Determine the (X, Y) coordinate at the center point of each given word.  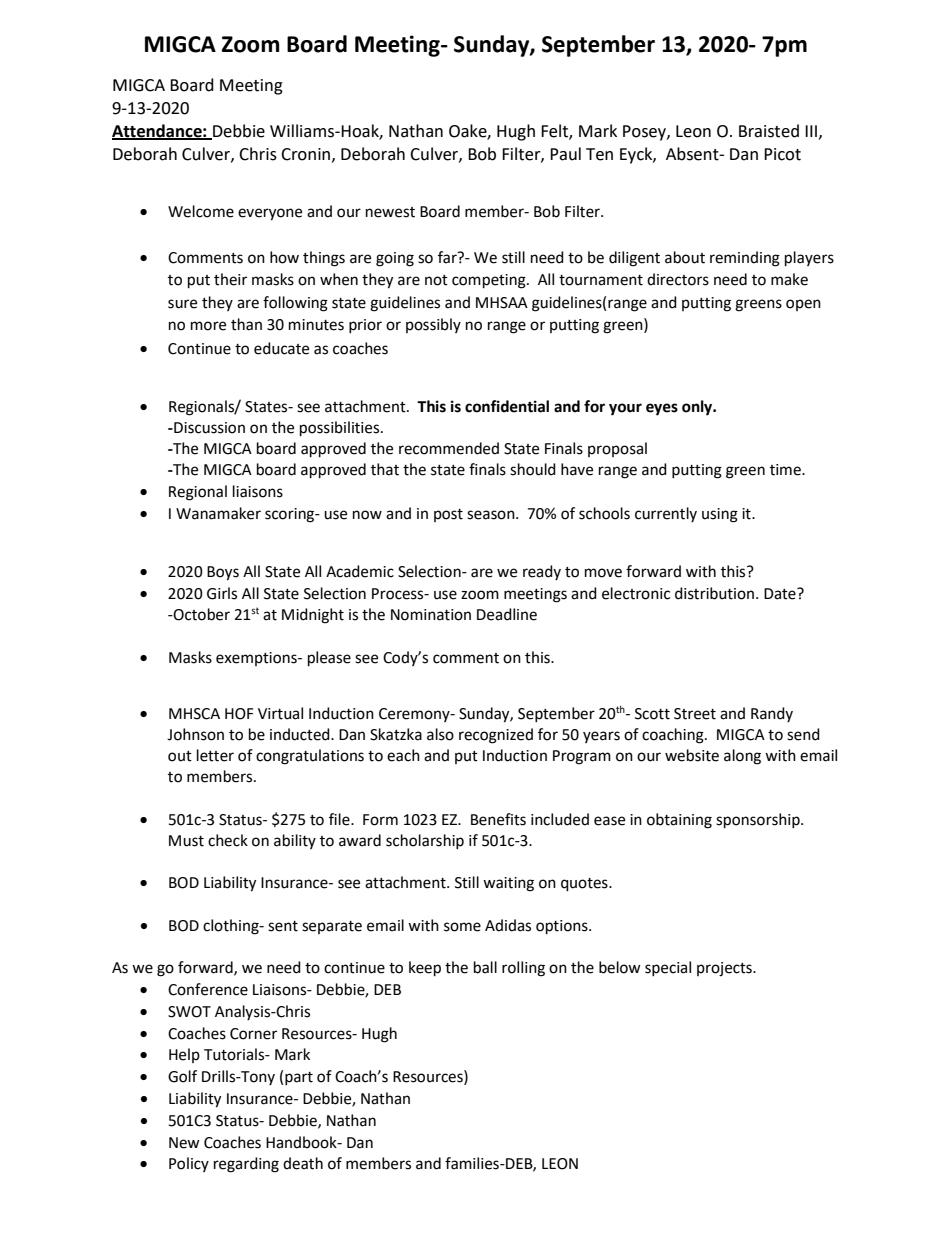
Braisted (769, 131)
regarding (246, 1165)
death (303, 1163)
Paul (565, 154)
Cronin (307, 155)
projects (725, 969)
